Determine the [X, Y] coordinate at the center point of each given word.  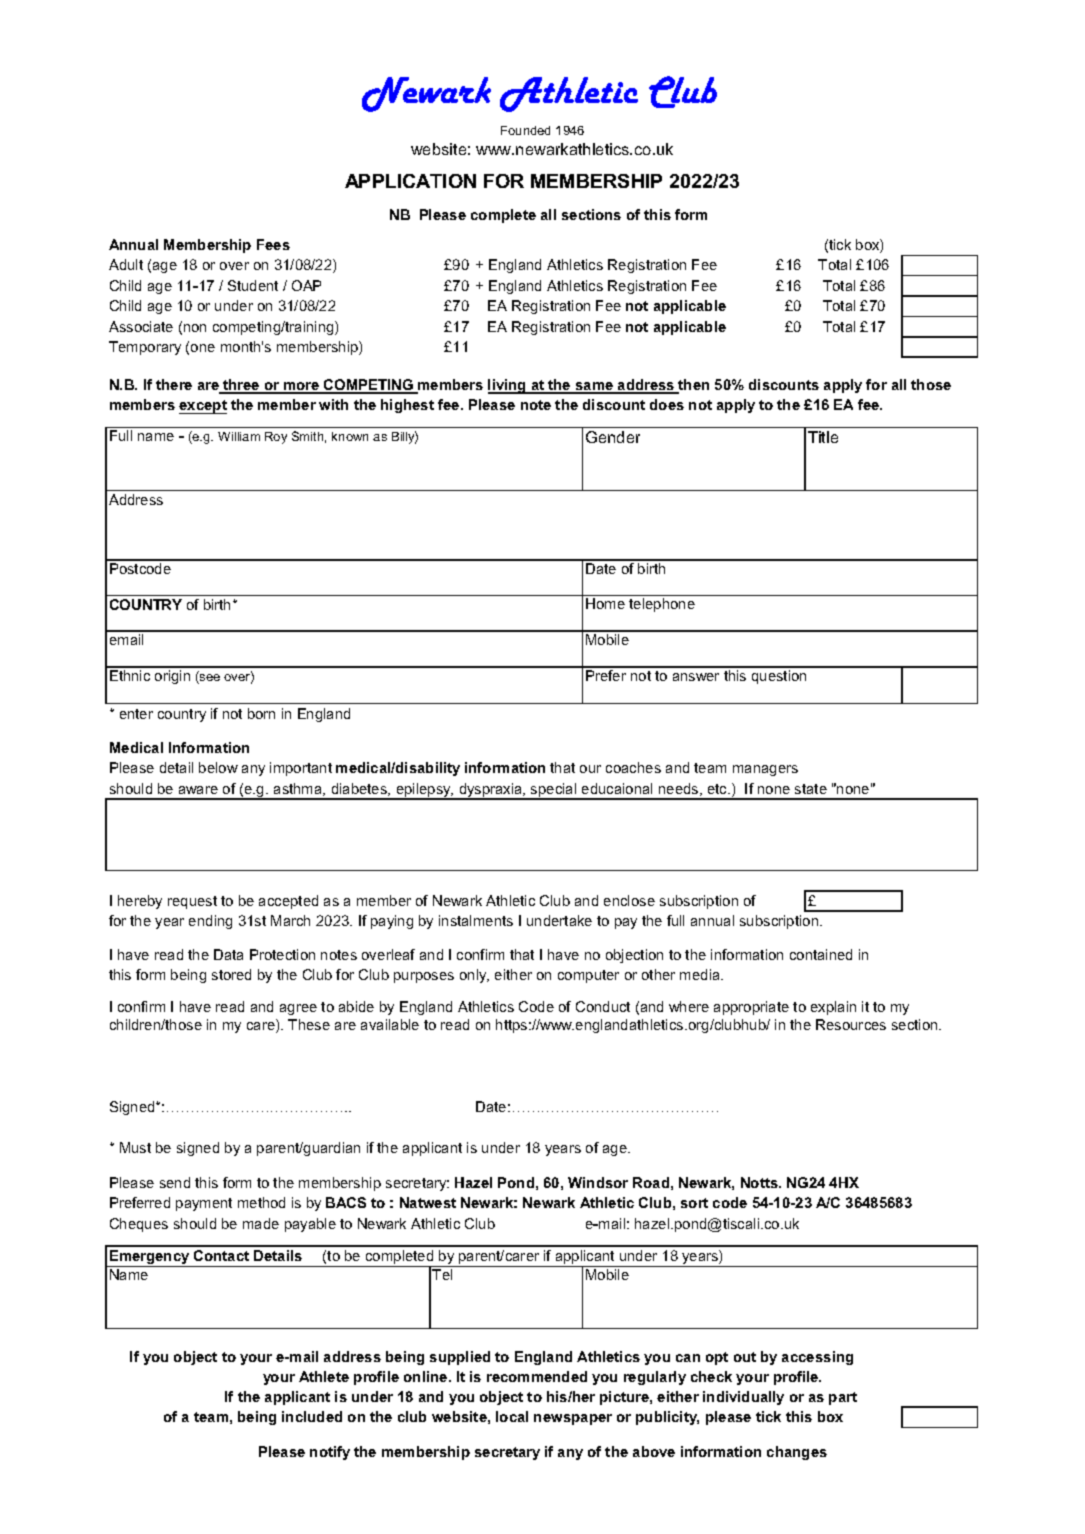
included [312, 1416]
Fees [273, 244]
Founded [525, 130]
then [693, 386]
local [512, 1416]
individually [743, 1398]
